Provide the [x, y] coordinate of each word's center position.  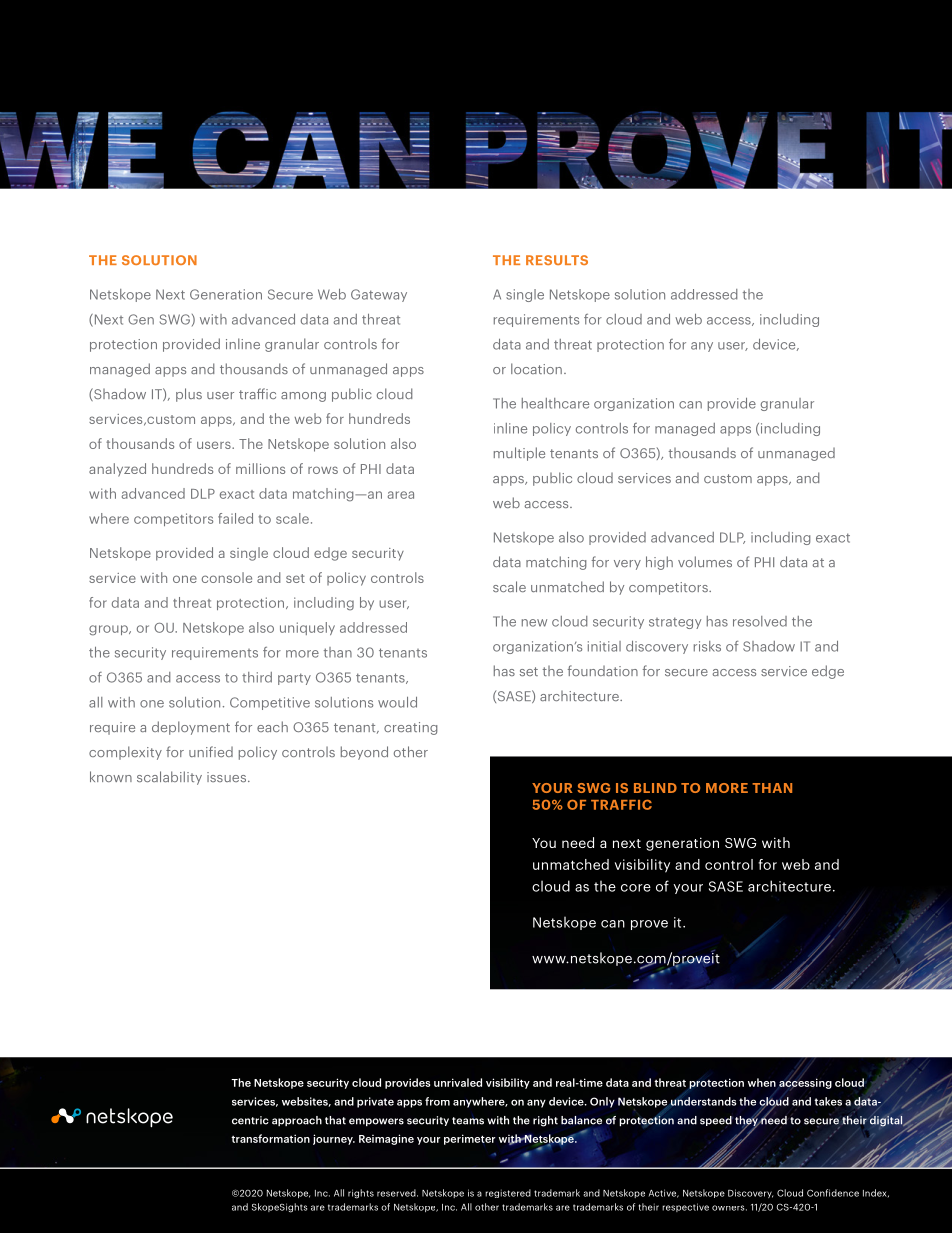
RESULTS [557, 260]
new [534, 623]
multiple [519, 454]
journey [334, 1139]
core [636, 888]
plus [189, 395]
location [536, 368]
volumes [705, 561]
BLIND [655, 788]
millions [260, 468]
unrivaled [458, 1082]
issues [226, 777]
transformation [270, 1138]
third [257, 677]
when [762, 1082]
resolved [760, 621]
